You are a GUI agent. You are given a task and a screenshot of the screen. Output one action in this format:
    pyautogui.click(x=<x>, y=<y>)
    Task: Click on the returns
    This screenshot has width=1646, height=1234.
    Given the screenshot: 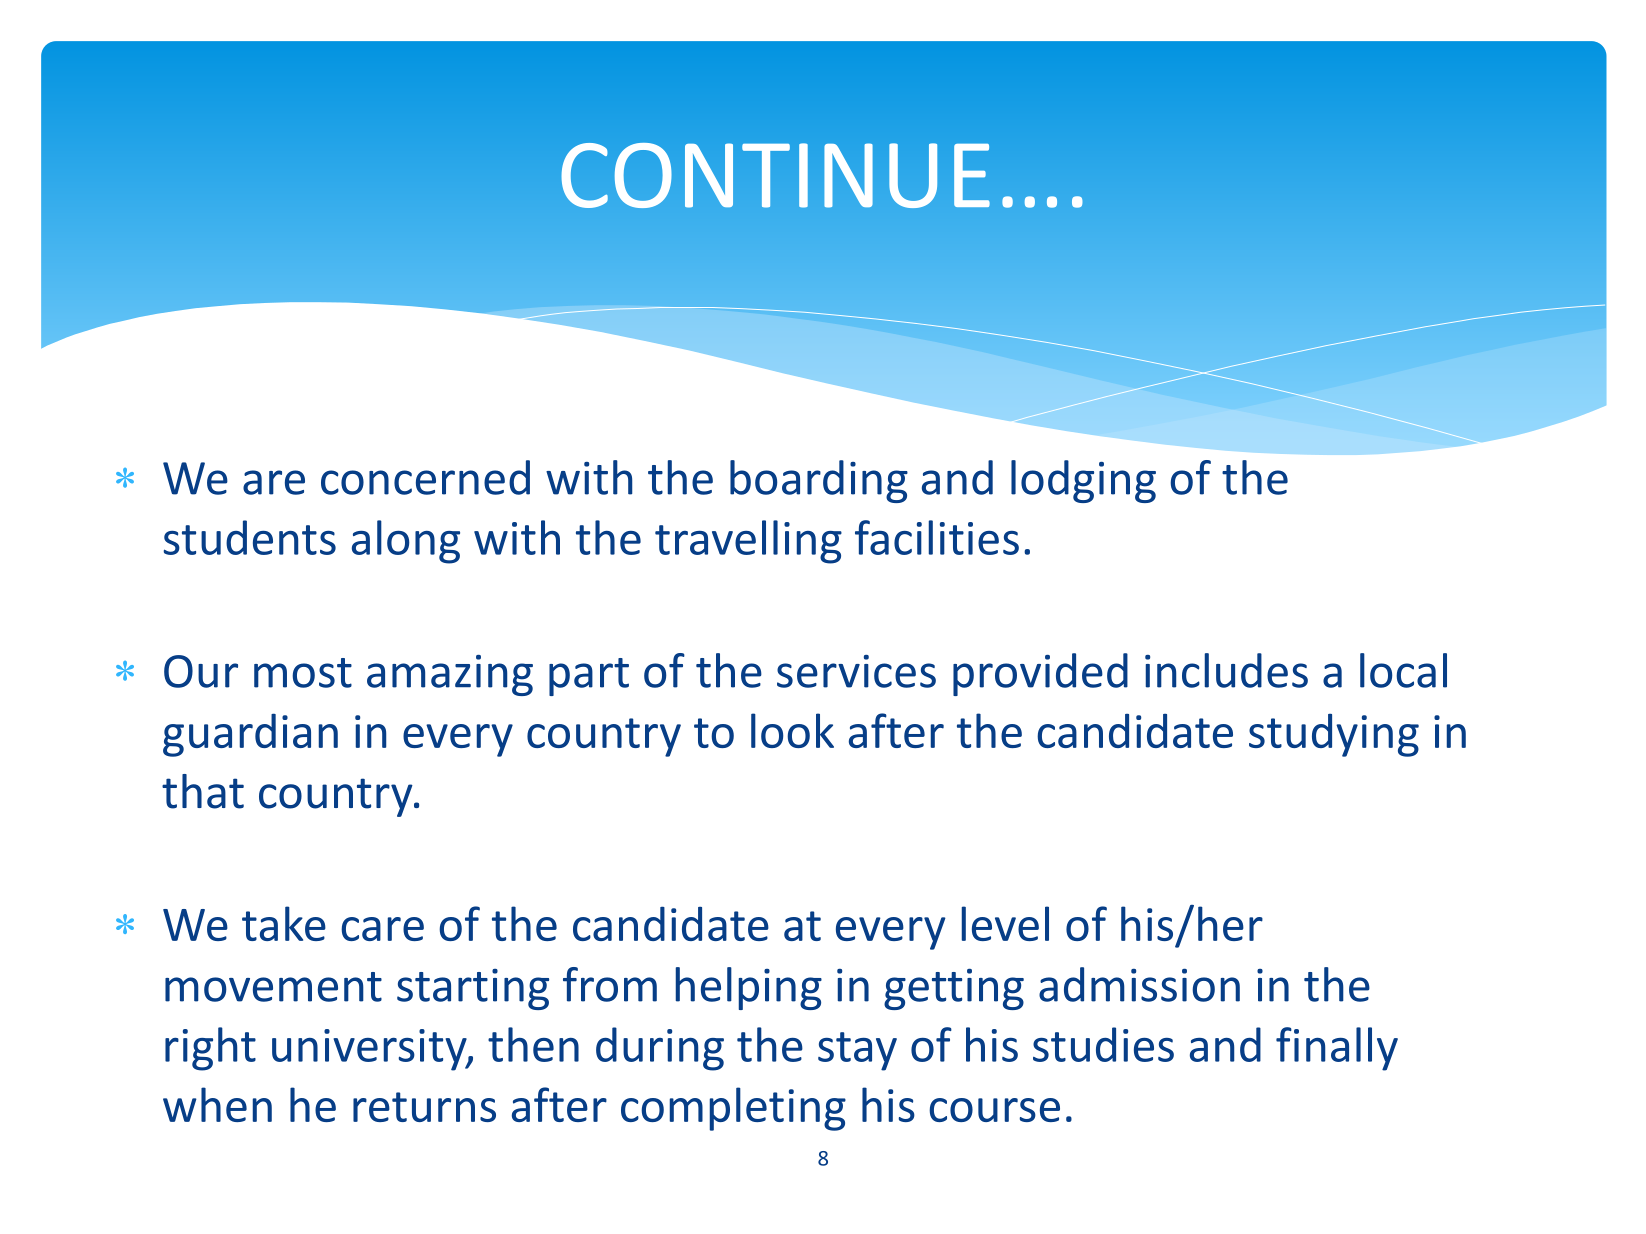 What is the action you would take?
    pyautogui.click(x=424, y=1107)
